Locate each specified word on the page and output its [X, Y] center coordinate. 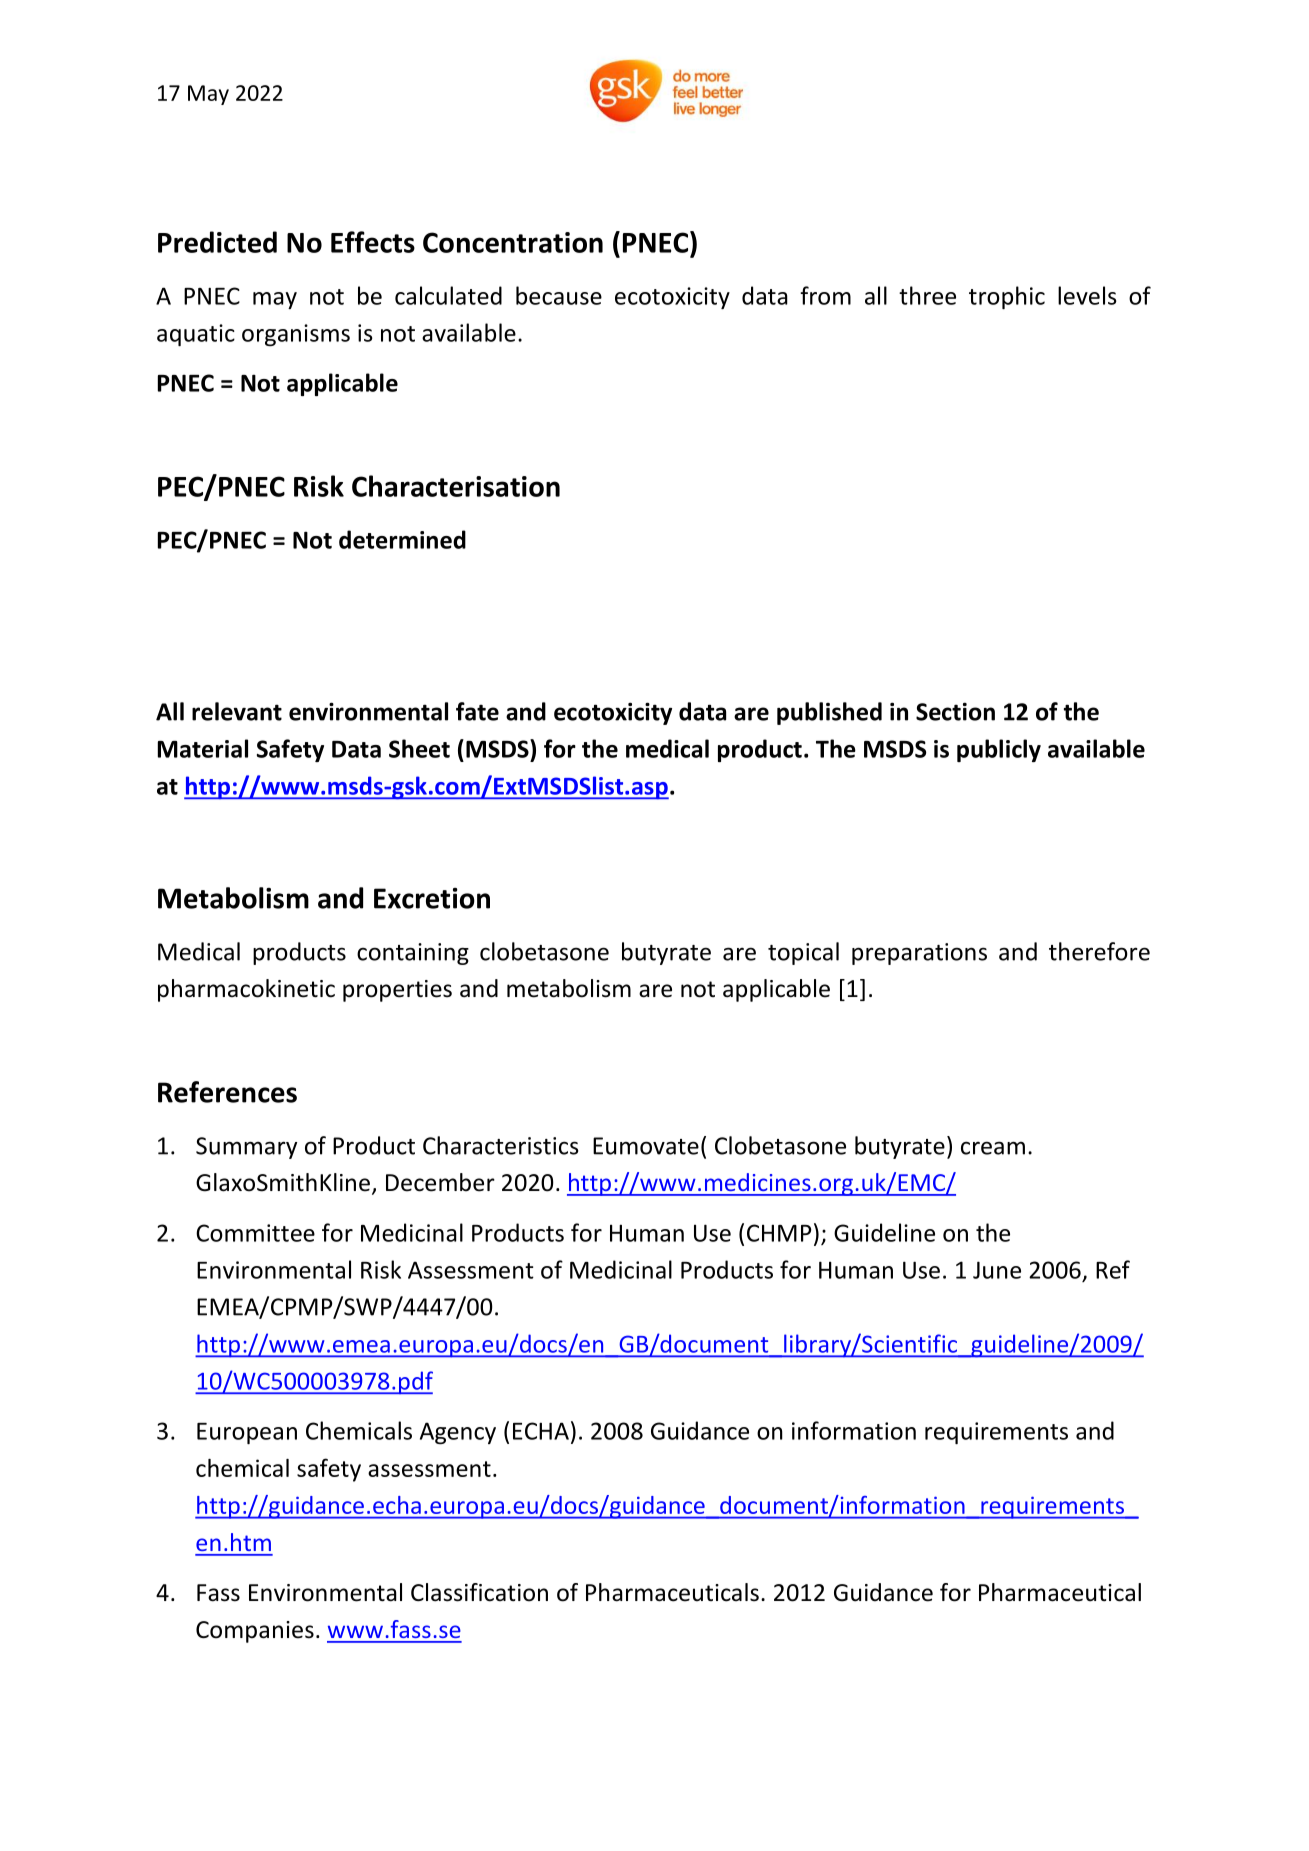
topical [803, 953]
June [997, 1270]
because [559, 295]
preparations [919, 954]
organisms [296, 335]
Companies [255, 1632]
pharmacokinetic [246, 990]
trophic [1007, 297]
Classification [479, 1592]
